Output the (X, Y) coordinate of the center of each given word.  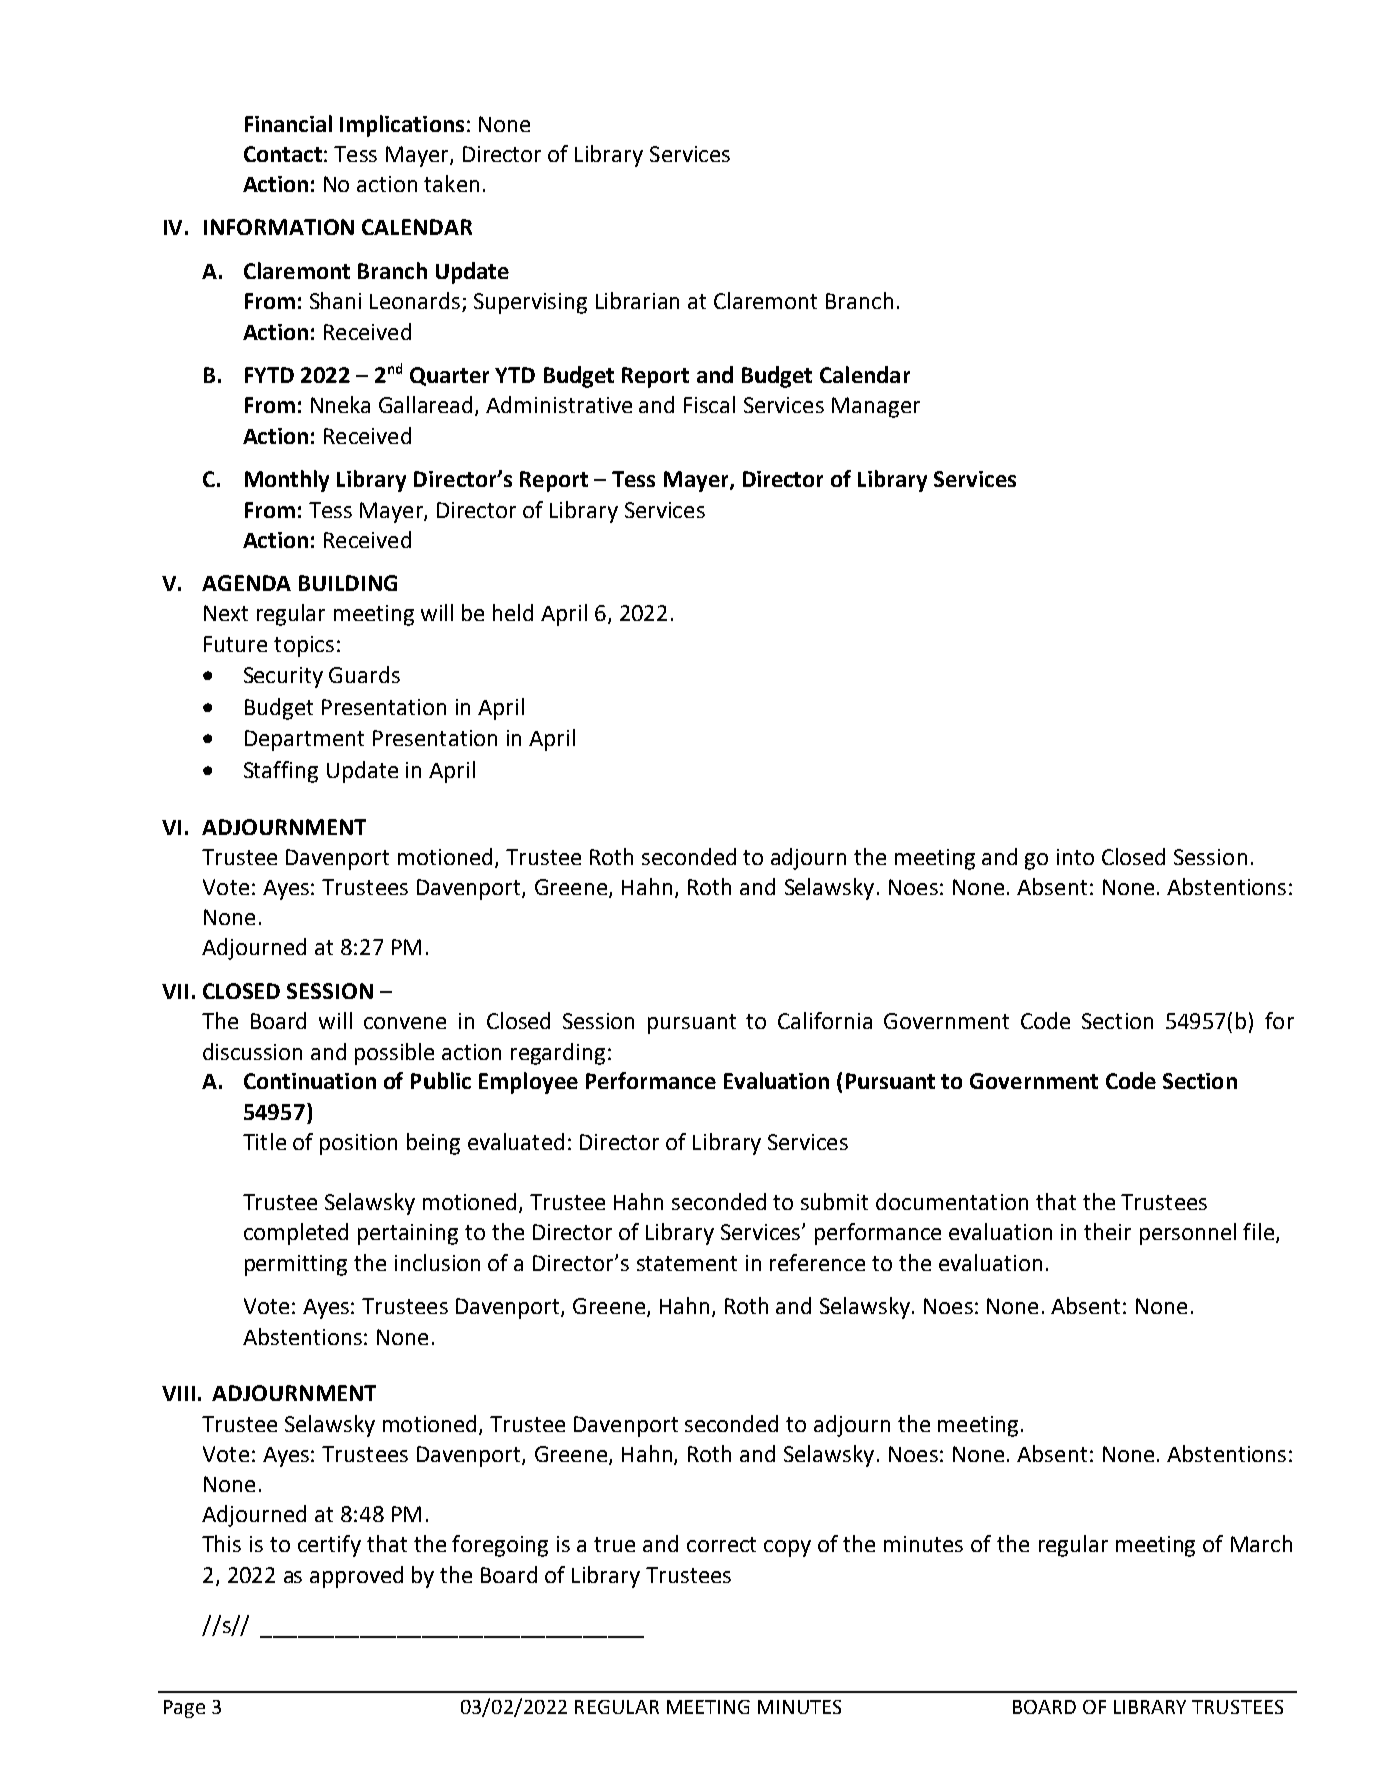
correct (721, 1544)
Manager (876, 407)
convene (405, 1023)
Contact (283, 154)
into (1075, 857)
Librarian (637, 300)
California (825, 1020)
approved (356, 1577)
